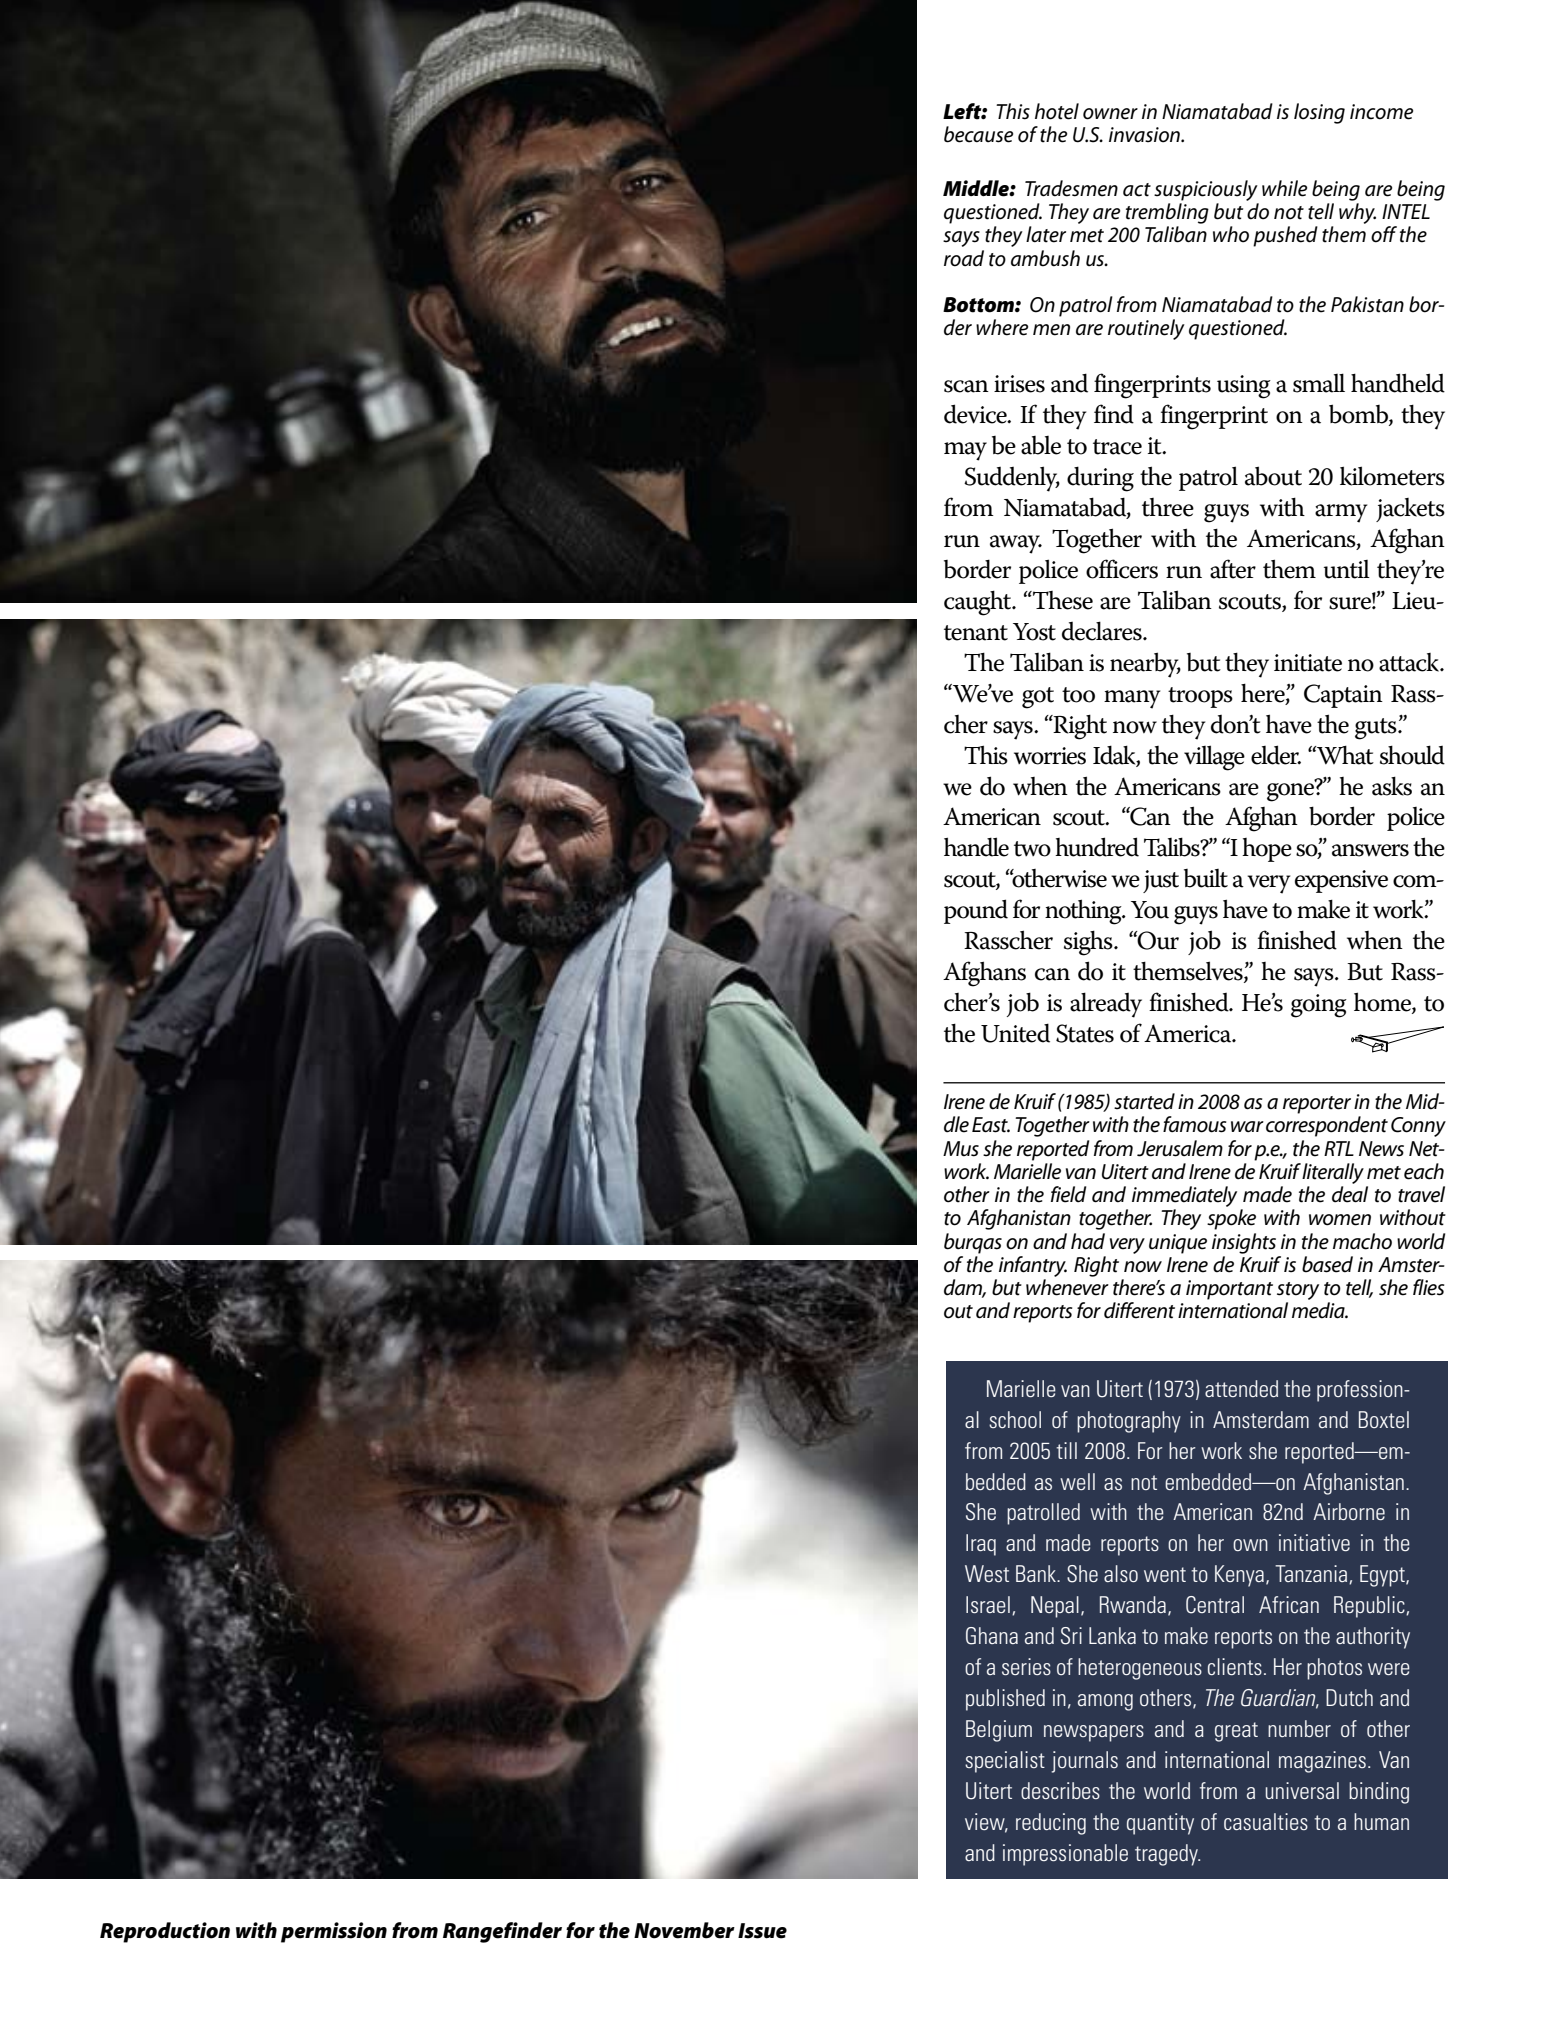 Image resolution: width=1556 pixels, height=2020 pixels. What do you see at coordinates (964, 258) in the page?
I see `road` at bounding box center [964, 258].
